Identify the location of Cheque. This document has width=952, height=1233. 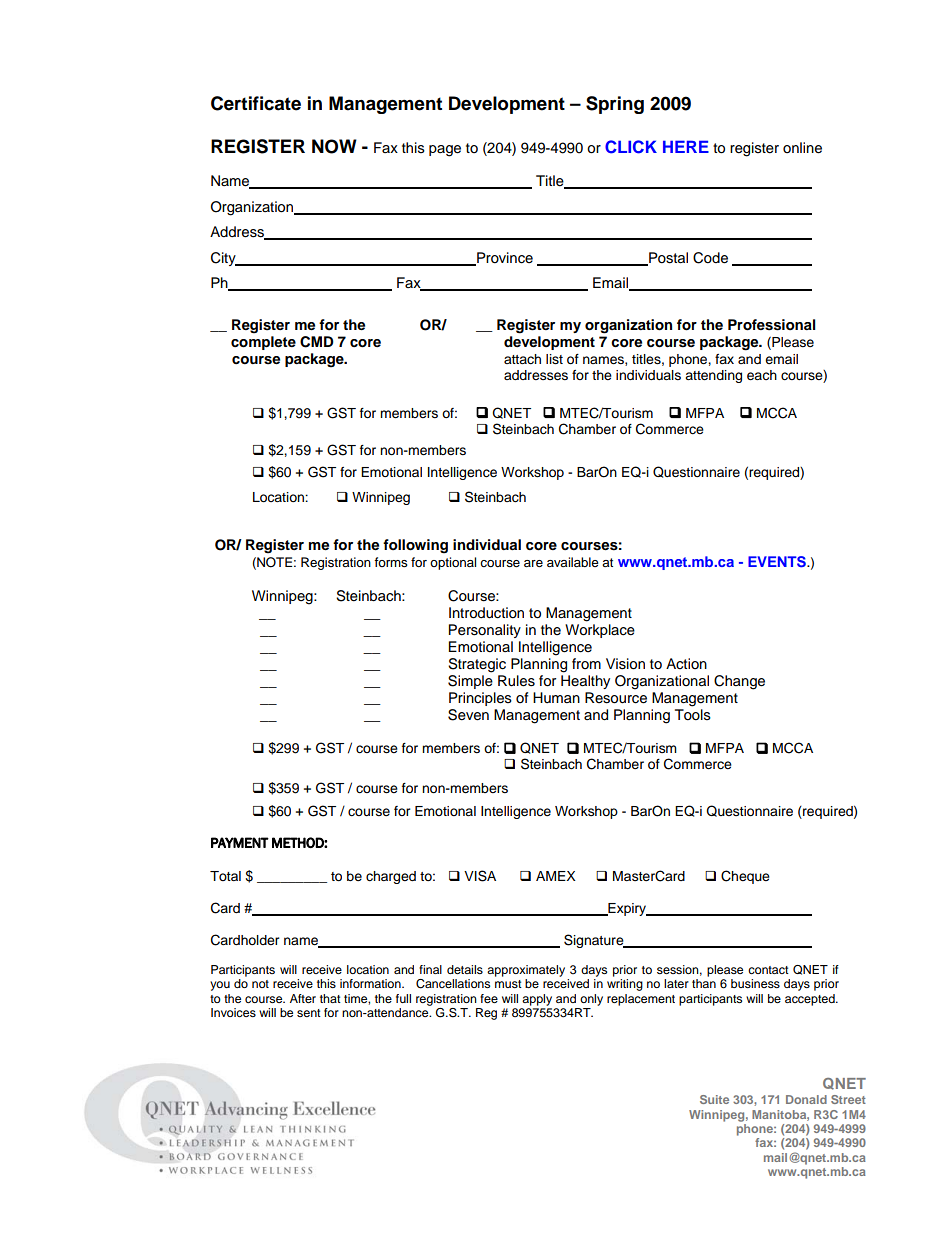
(745, 877).
